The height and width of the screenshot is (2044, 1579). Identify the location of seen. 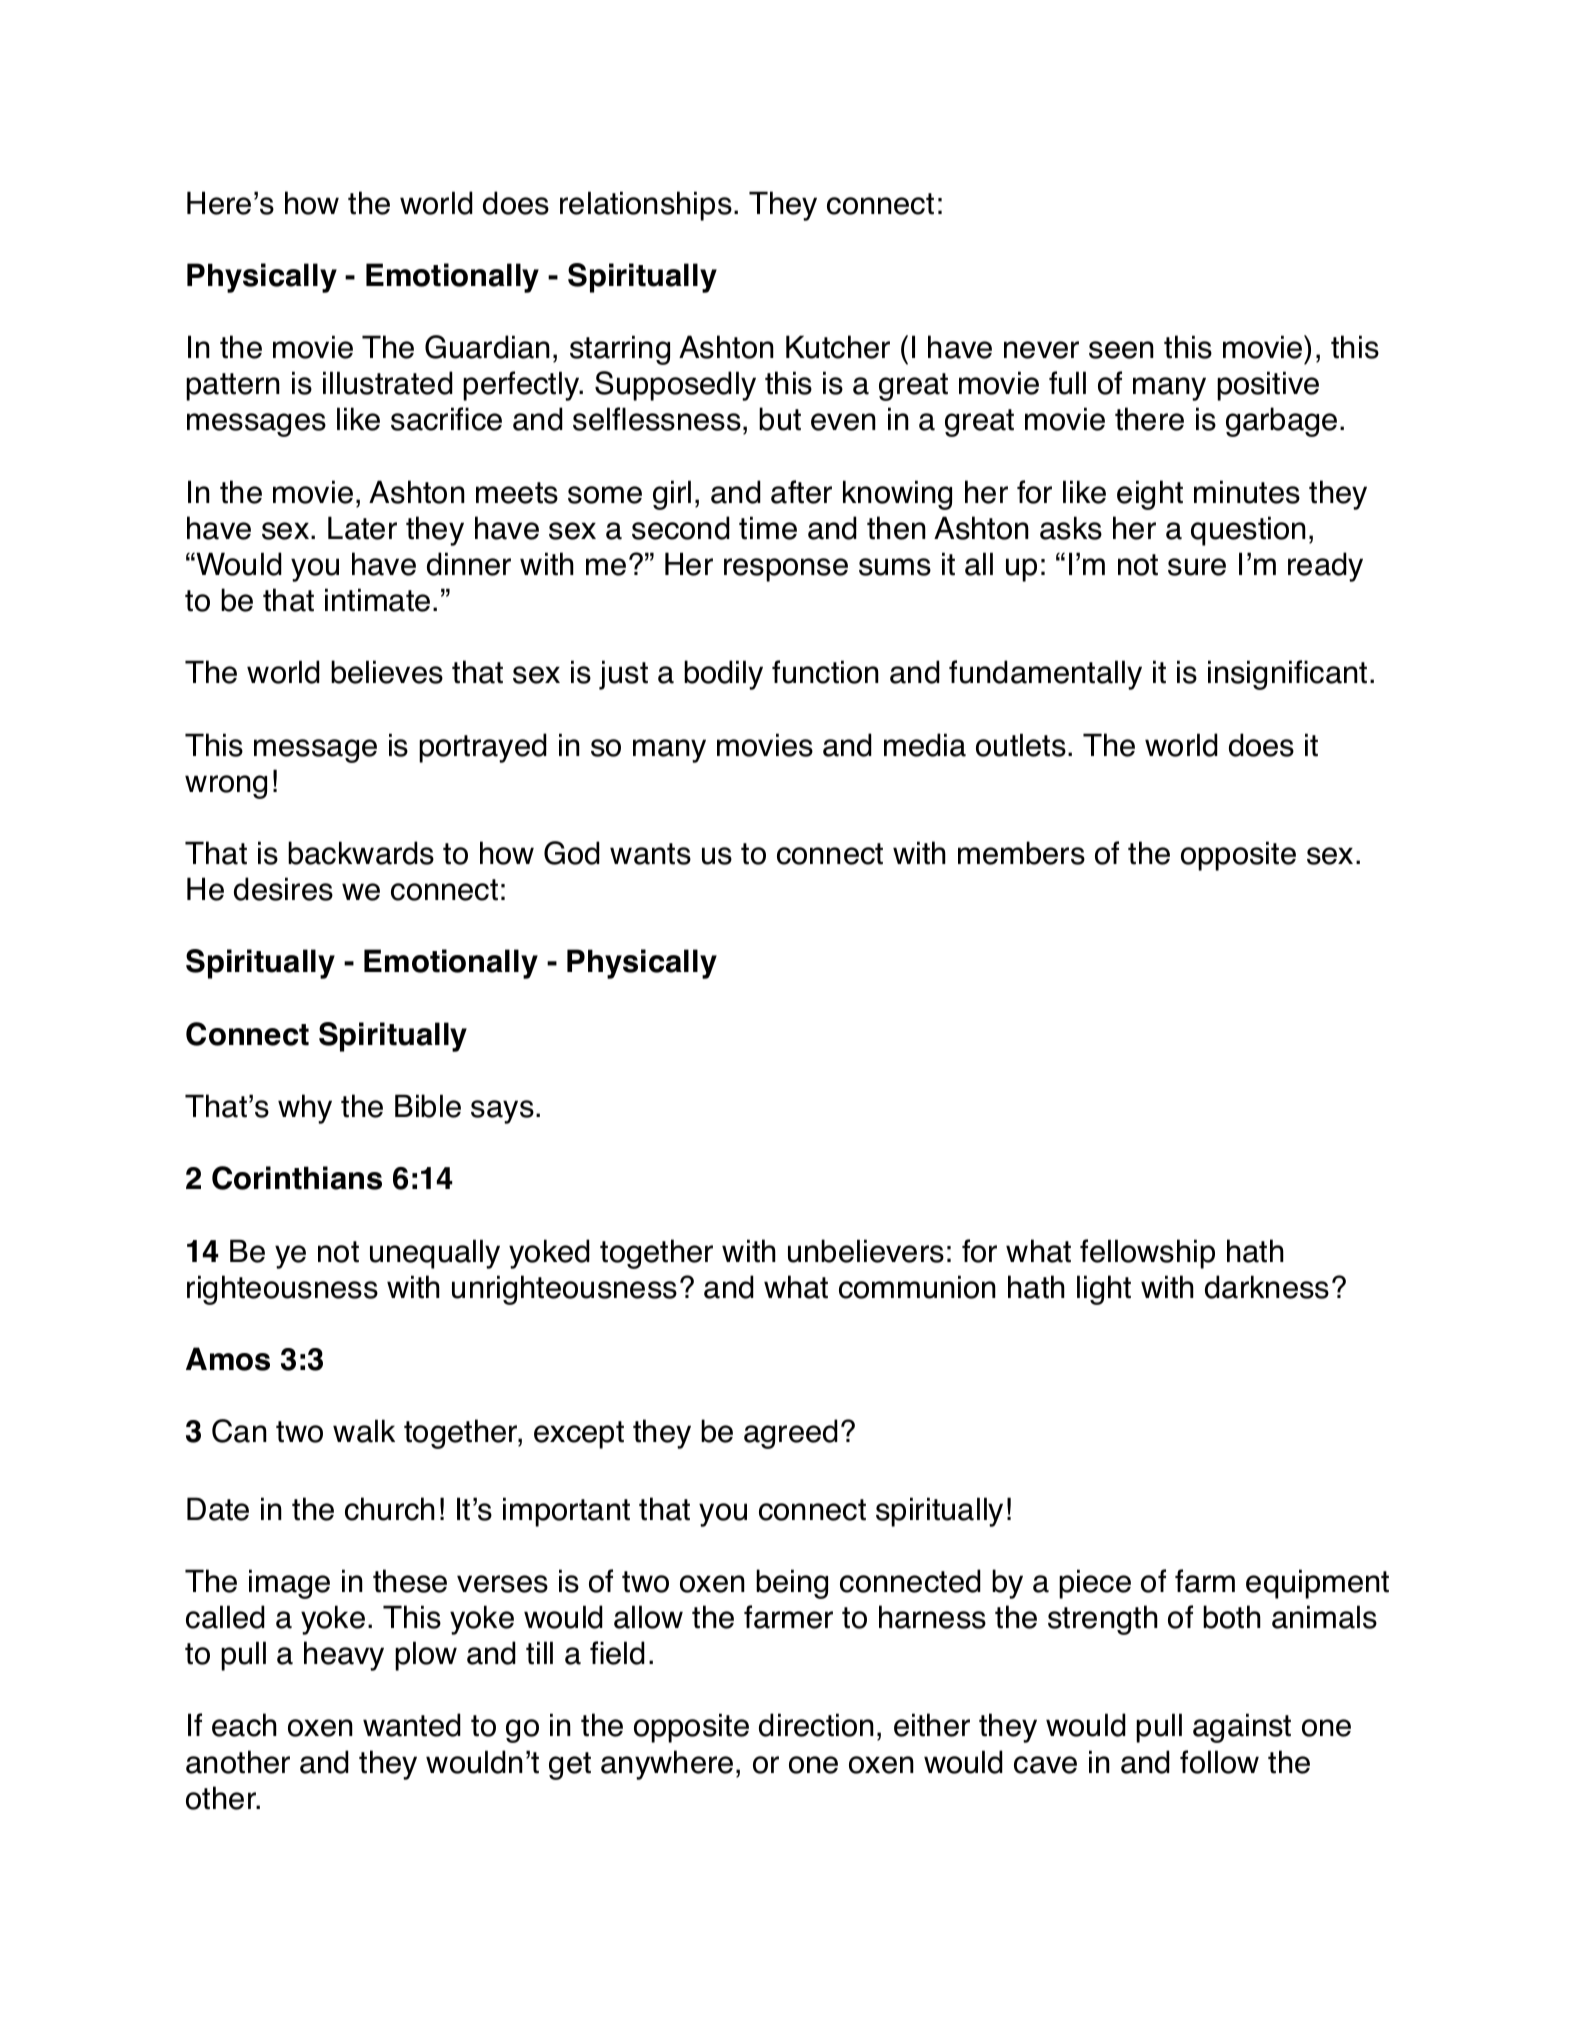
(1121, 350).
